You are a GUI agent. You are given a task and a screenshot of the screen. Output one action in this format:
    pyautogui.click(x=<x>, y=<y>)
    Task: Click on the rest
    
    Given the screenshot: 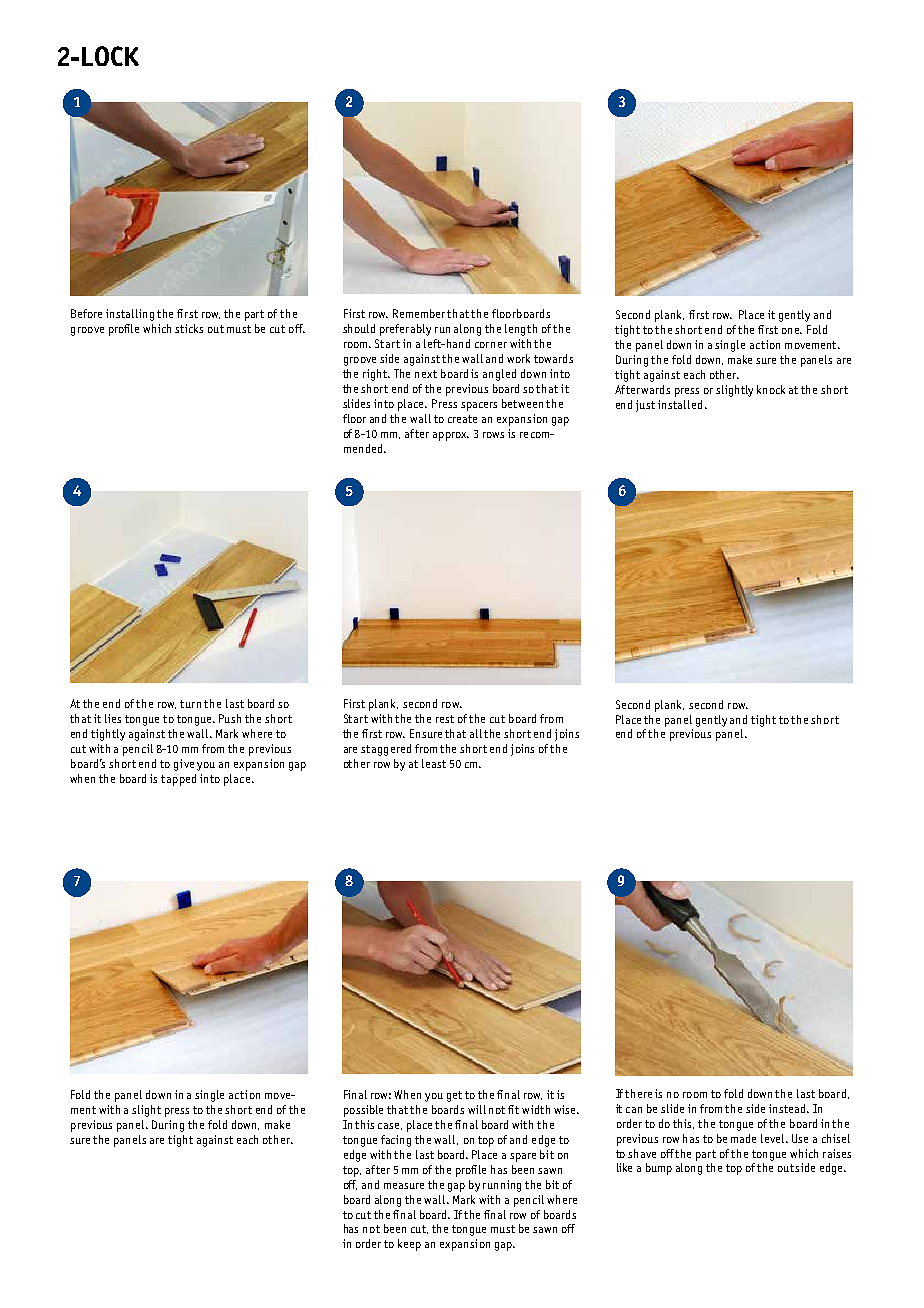 What is the action you would take?
    pyautogui.click(x=445, y=719)
